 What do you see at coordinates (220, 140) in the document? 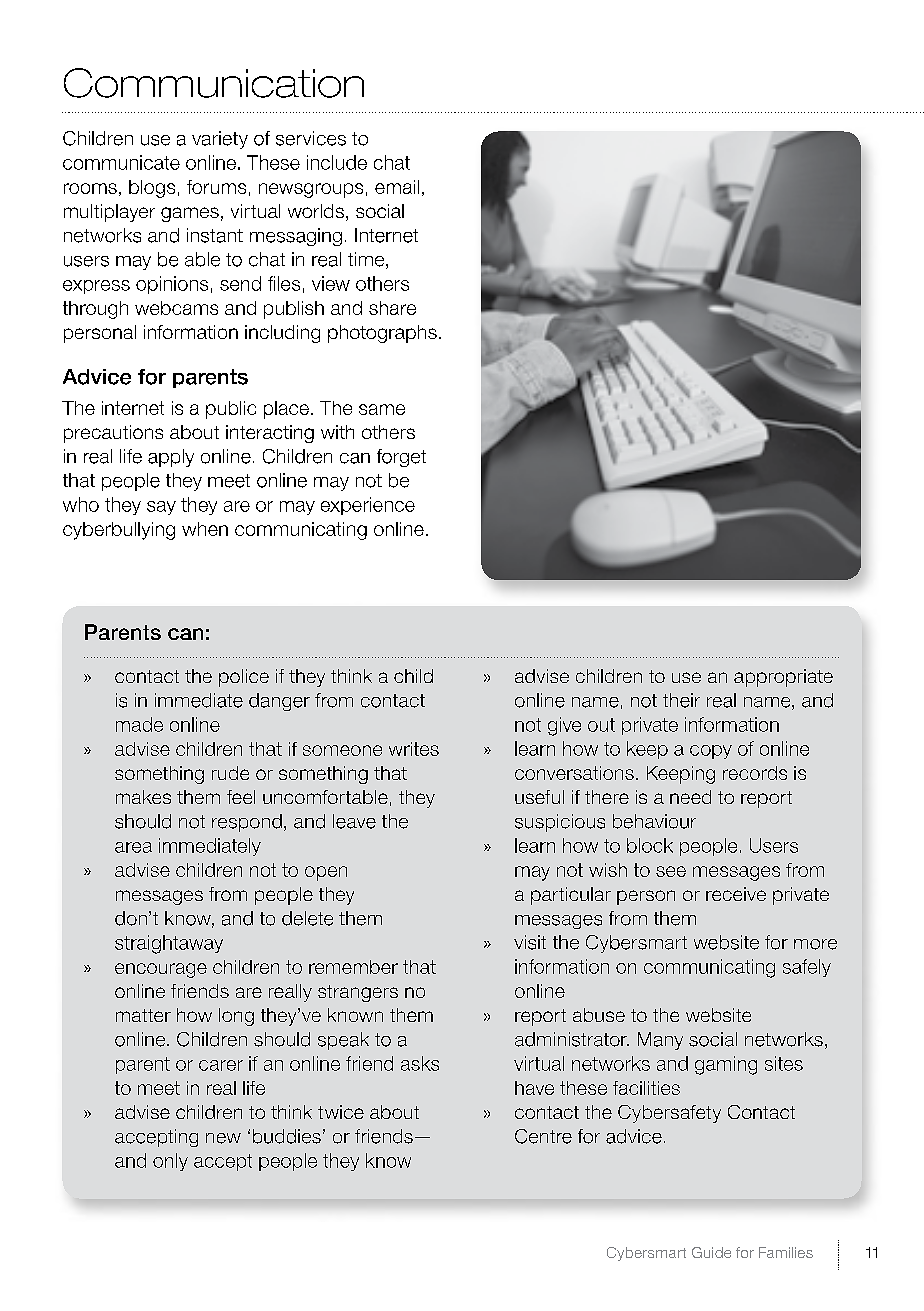
I see `variety` at bounding box center [220, 140].
